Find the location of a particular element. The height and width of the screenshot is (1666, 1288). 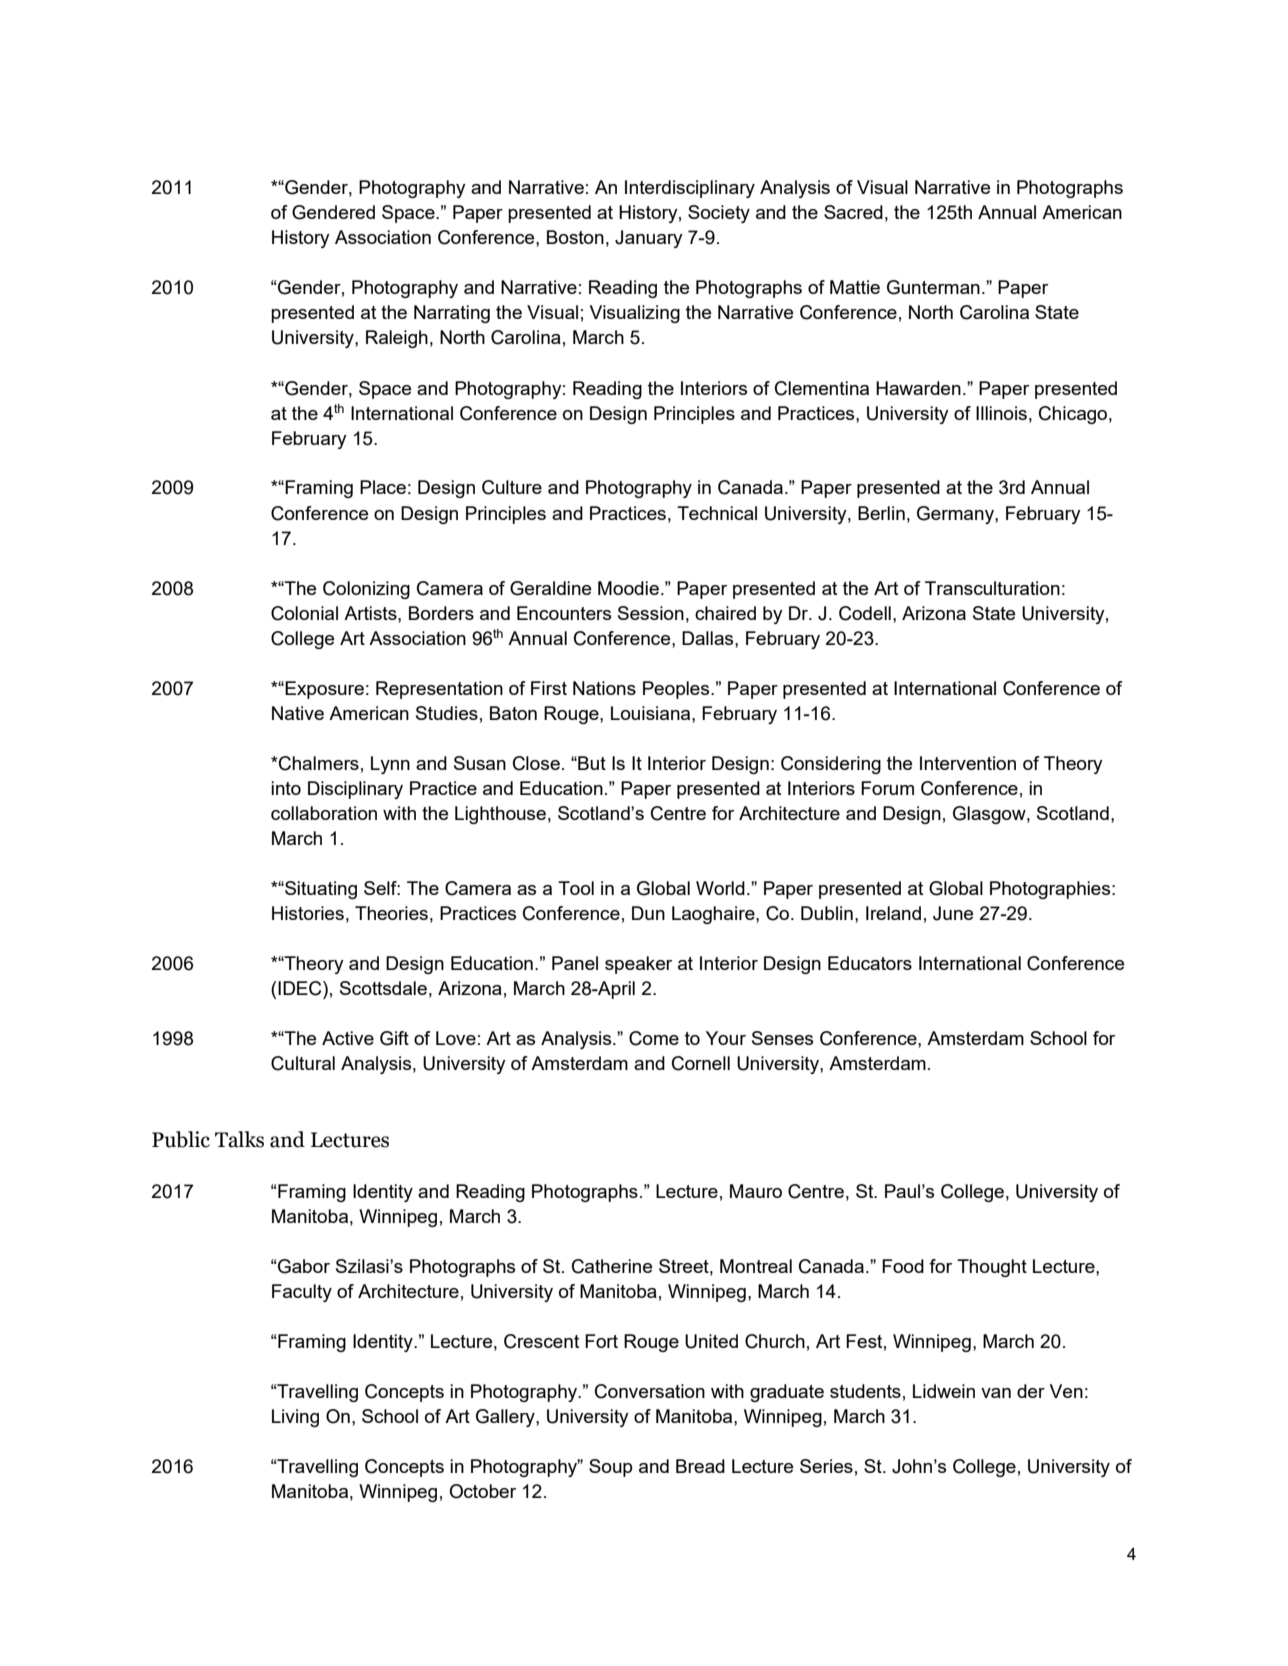

Raleigh is located at coordinates (397, 339).
